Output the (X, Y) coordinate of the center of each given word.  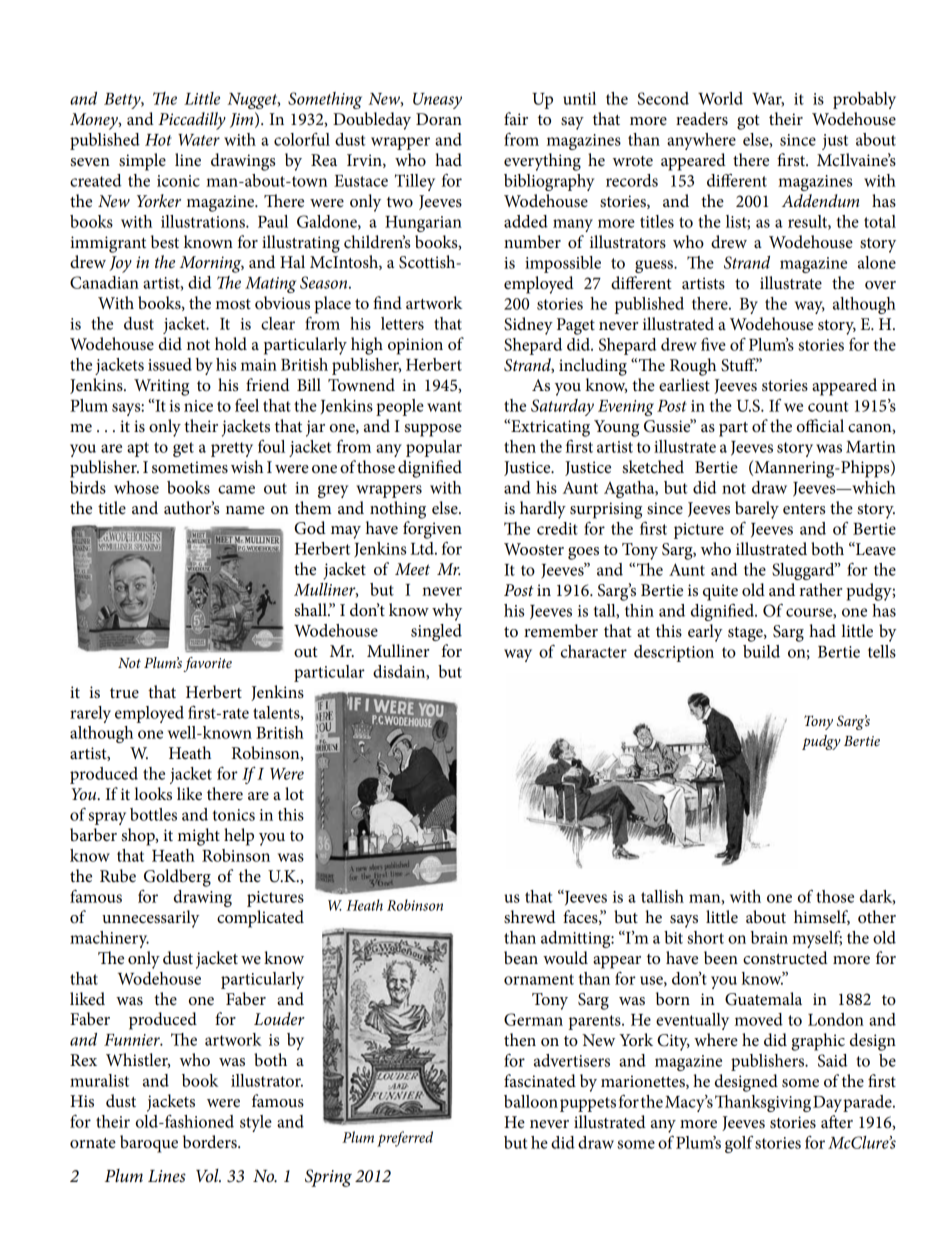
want (444, 406)
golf (739, 1144)
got (748, 122)
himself (822, 917)
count (828, 406)
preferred (405, 1139)
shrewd (530, 917)
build (761, 651)
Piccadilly (192, 121)
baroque (149, 1144)
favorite (207, 664)
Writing (161, 387)
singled (436, 632)
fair (516, 118)
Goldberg (177, 878)
